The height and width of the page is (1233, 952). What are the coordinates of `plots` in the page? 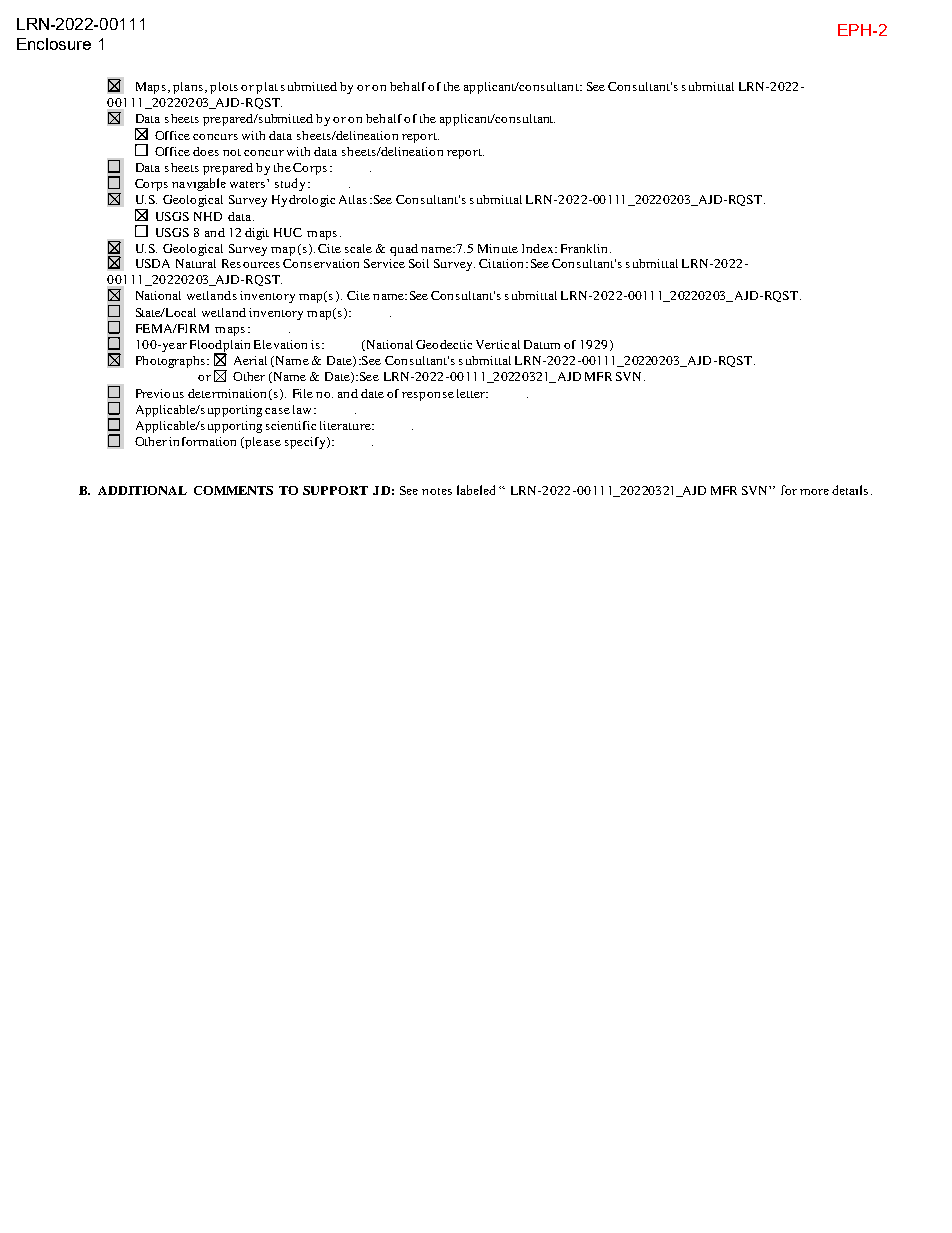 It's located at (224, 88).
